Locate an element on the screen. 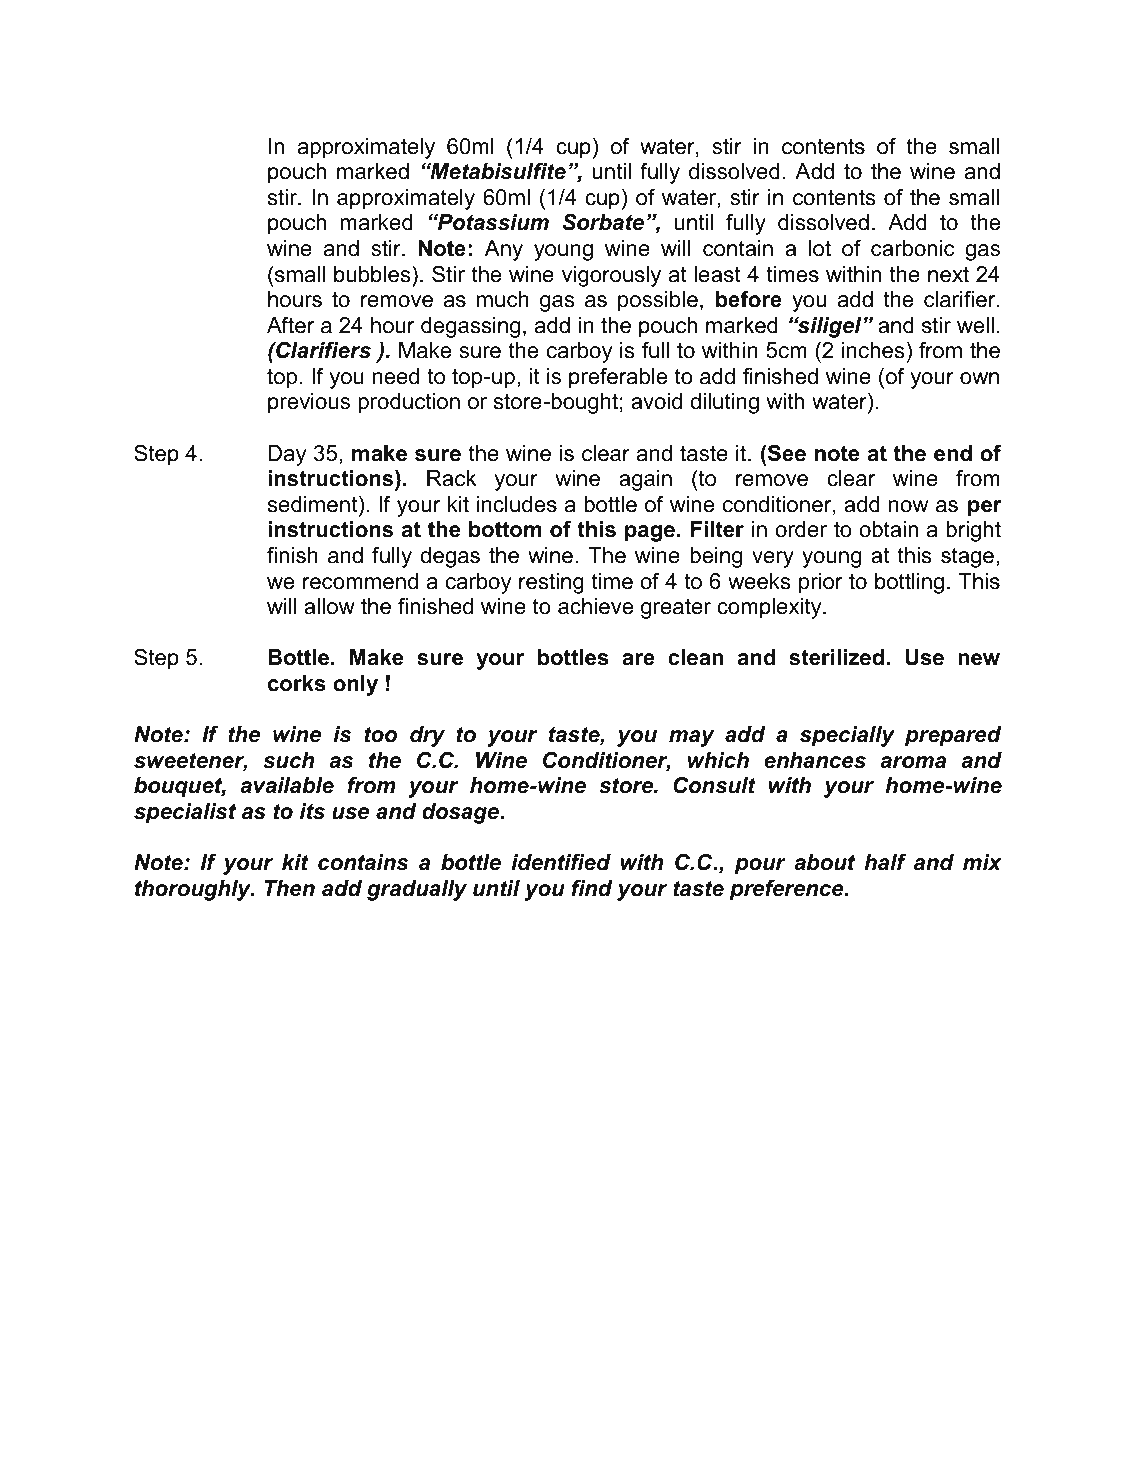 This screenshot has height=1469, width=1135. achieve is located at coordinates (595, 606).
